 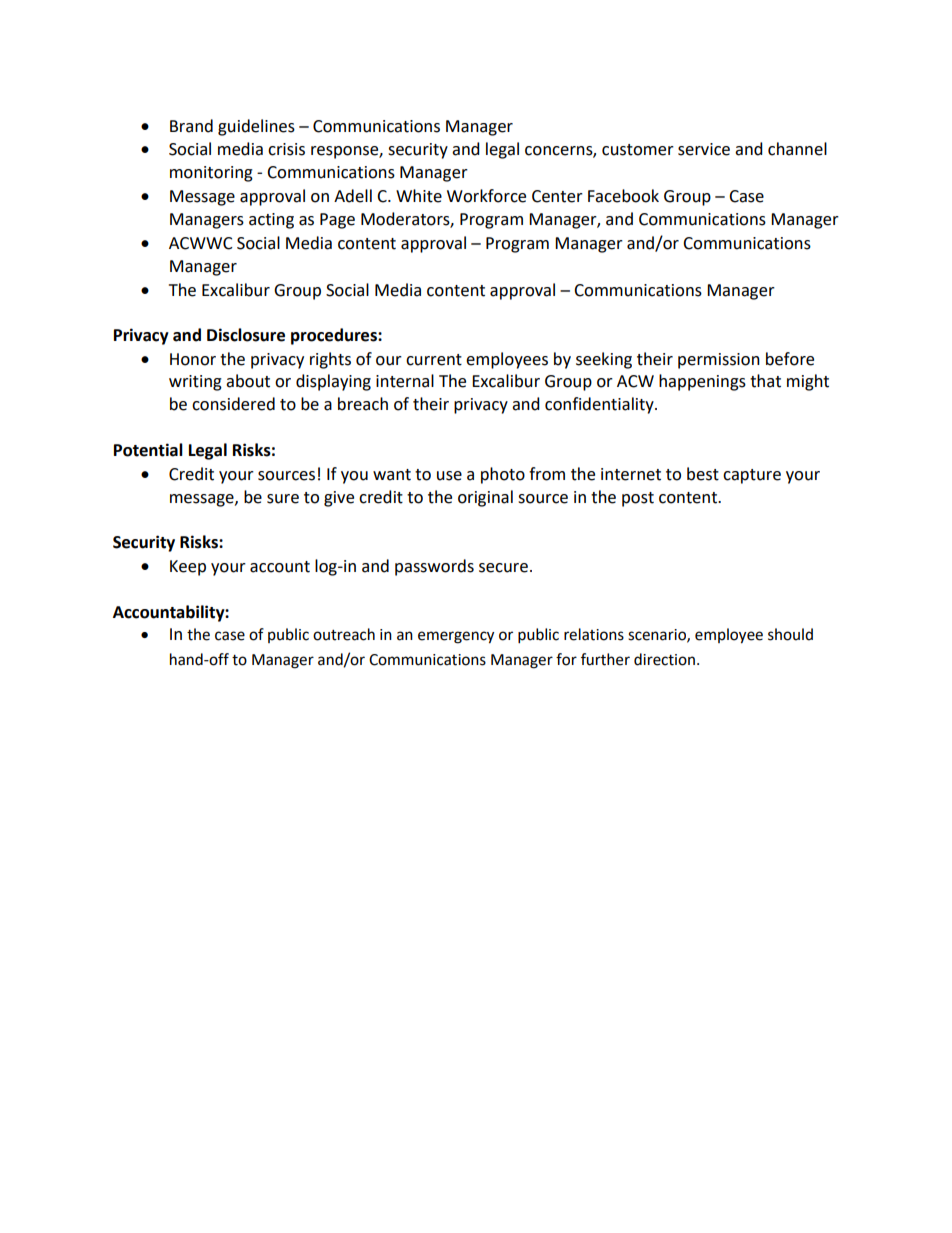 I want to click on service, so click(x=704, y=149).
